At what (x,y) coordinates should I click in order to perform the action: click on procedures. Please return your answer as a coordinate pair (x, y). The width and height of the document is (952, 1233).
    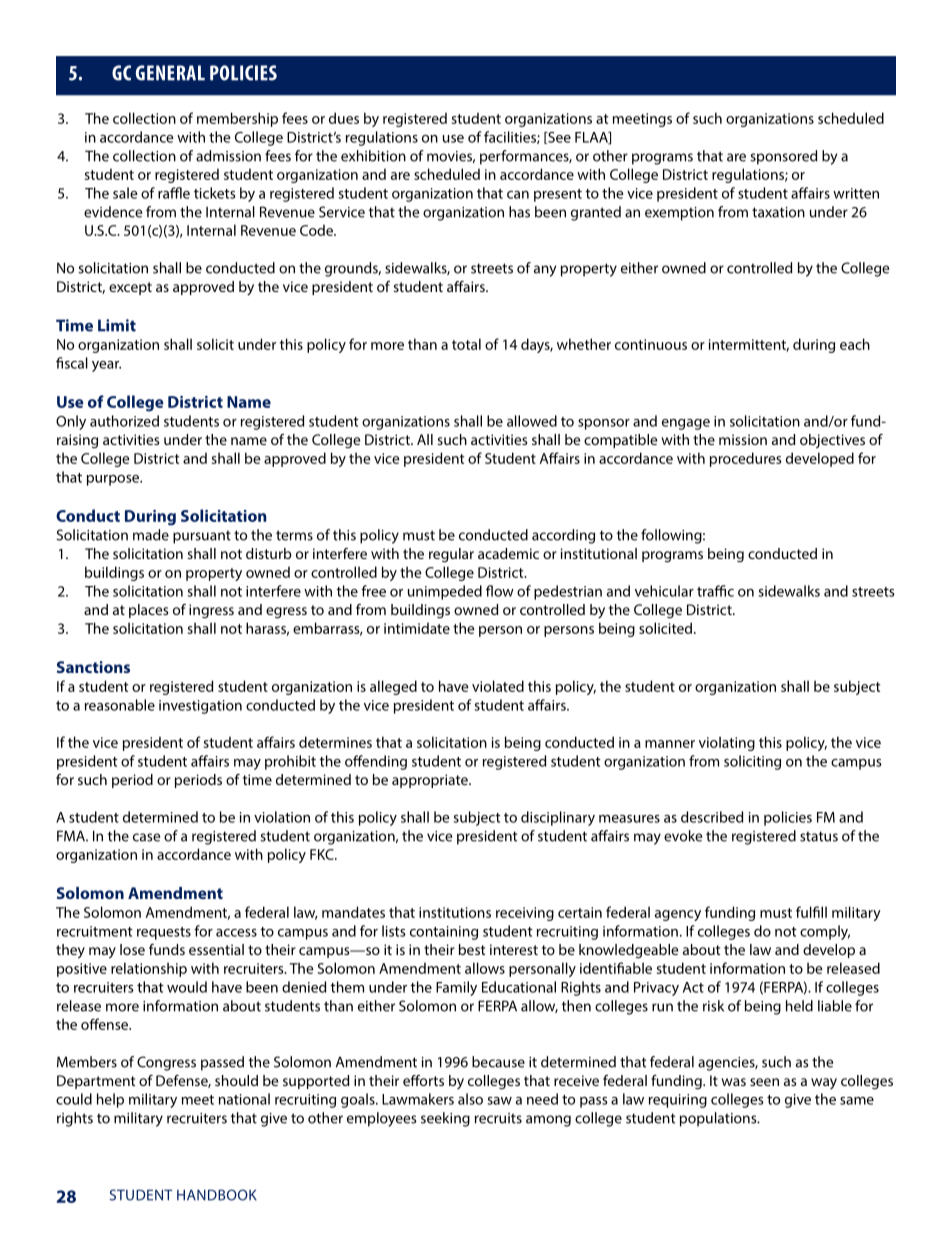
    Looking at the image, I should click on (746, 459).
